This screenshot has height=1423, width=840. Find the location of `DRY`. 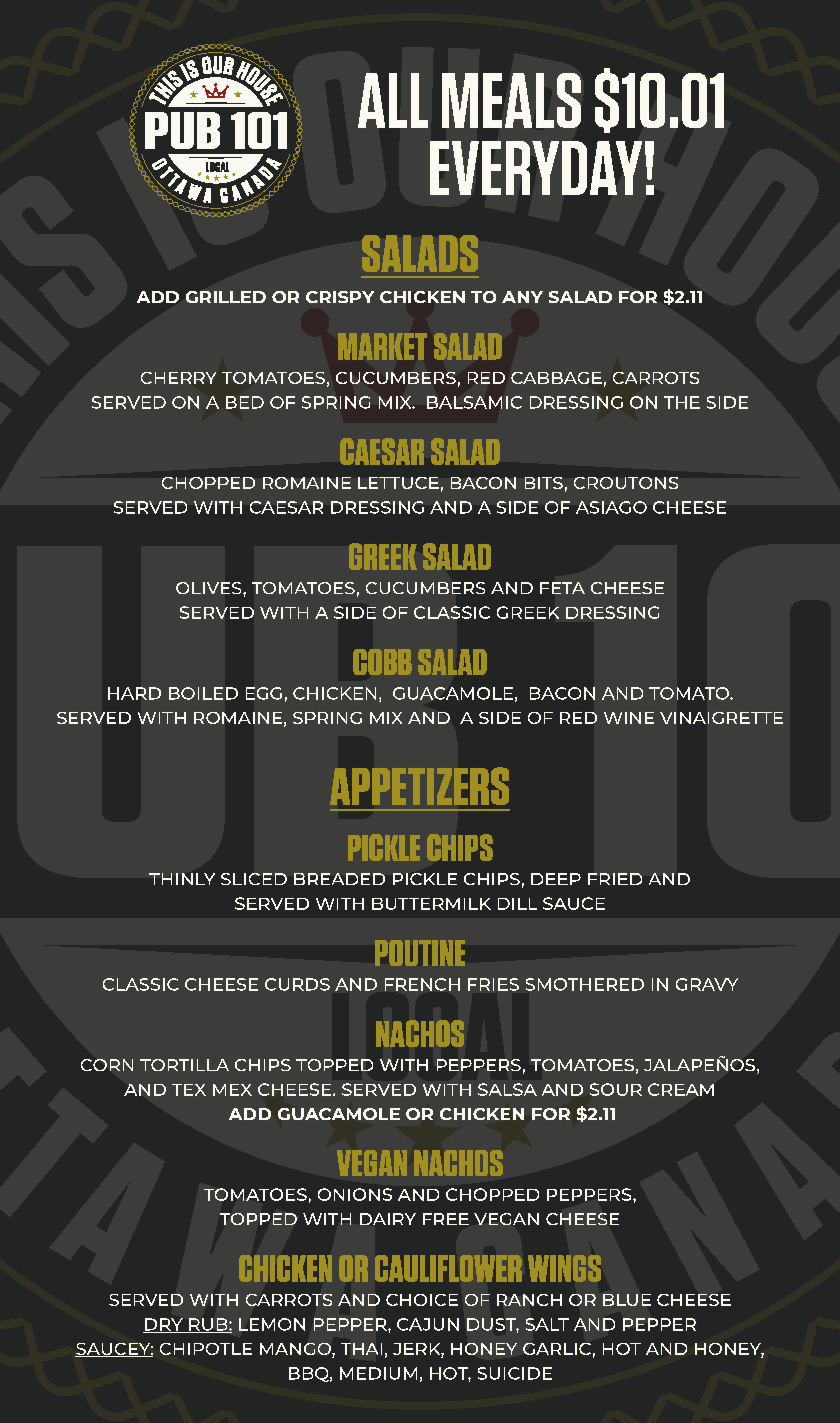

DRY is located at coordinates (164, 1325).
